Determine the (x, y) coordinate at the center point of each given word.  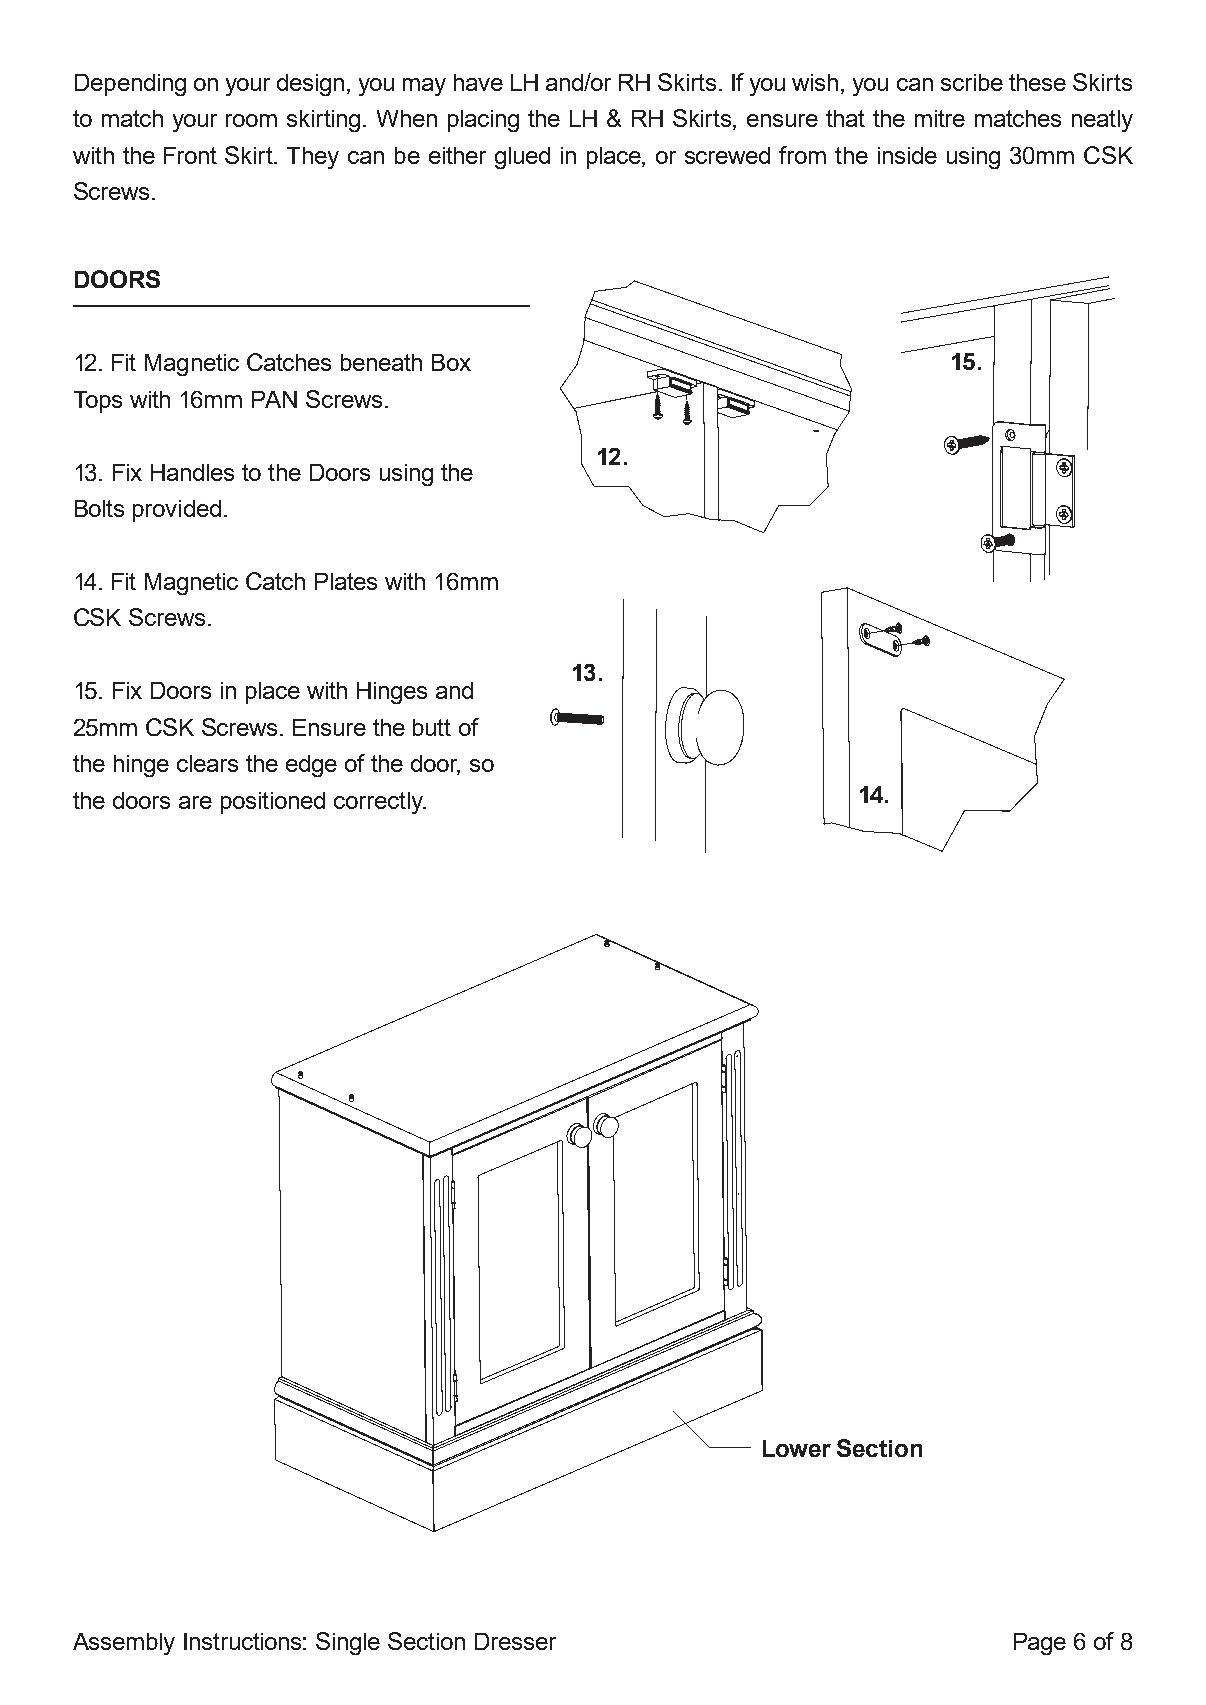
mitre (940, 118)
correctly (379, 803)
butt (432, 727)
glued (522, 158)
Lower (797, 1448)
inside (907, 155)
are (195, 802)
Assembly (124, 1644)
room (251, 120)
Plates (346, 581)
